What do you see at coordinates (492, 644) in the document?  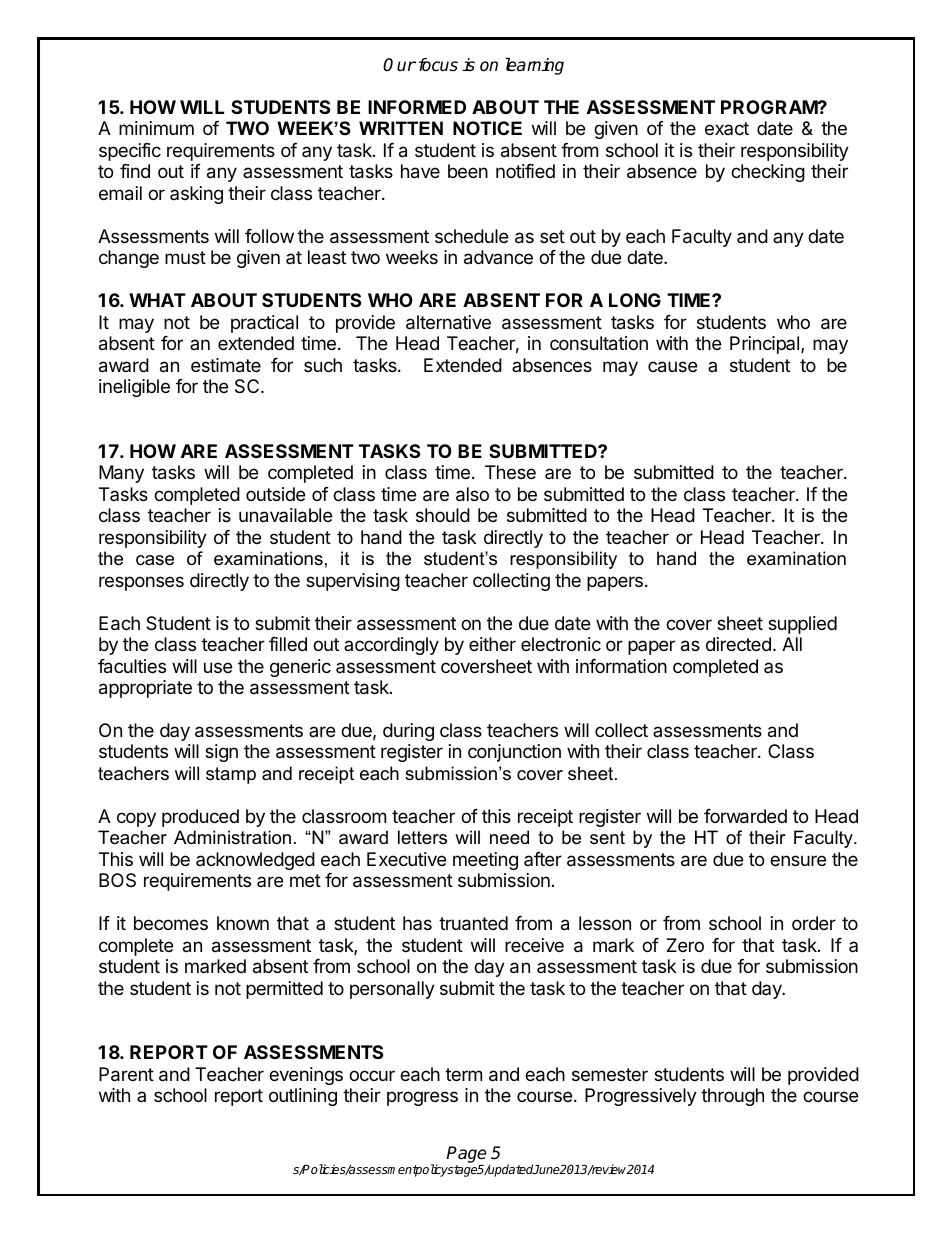 I see `either` at bounding box center [492, 644].
